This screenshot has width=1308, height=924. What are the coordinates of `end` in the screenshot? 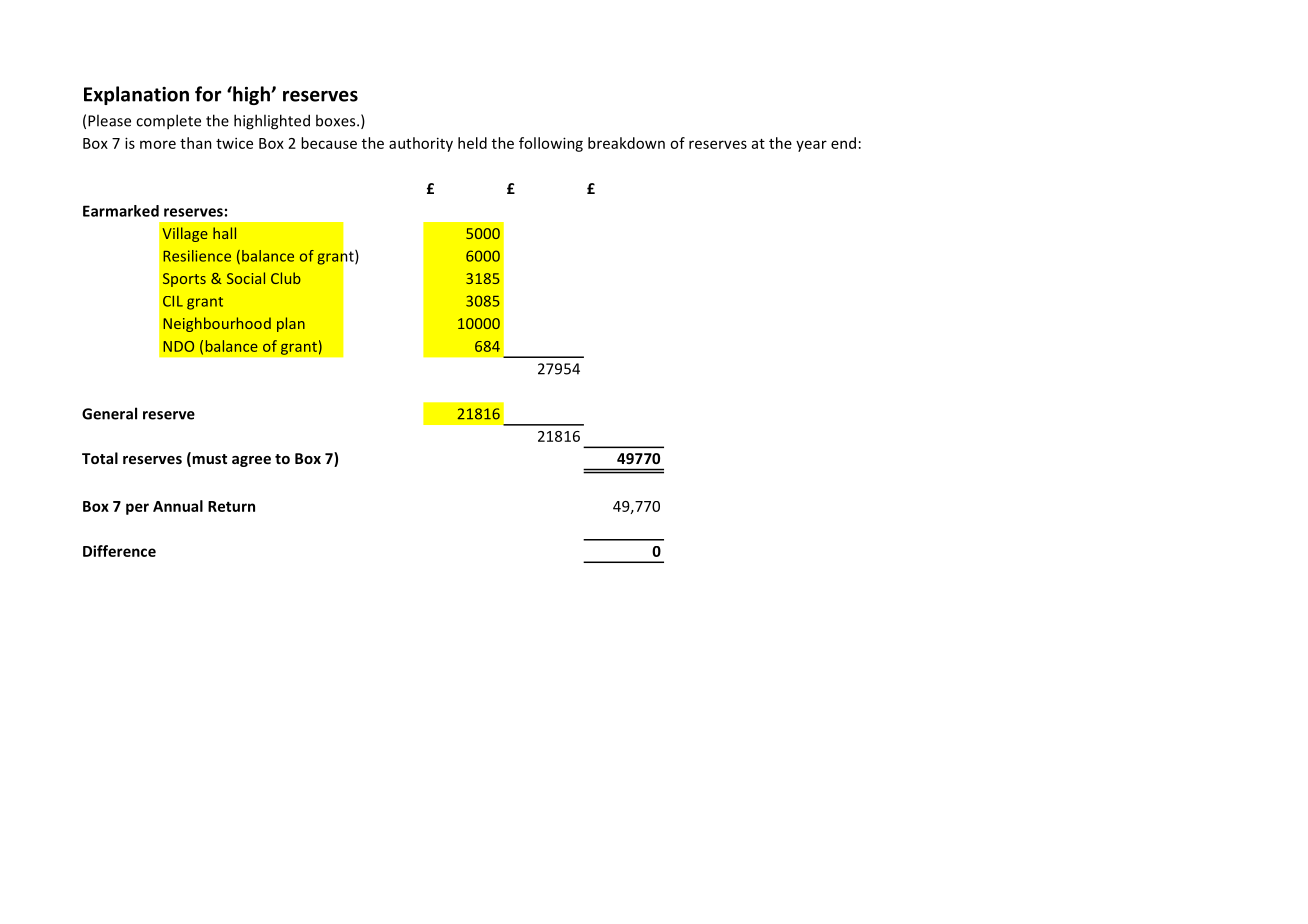 It's located at (843, 143).
